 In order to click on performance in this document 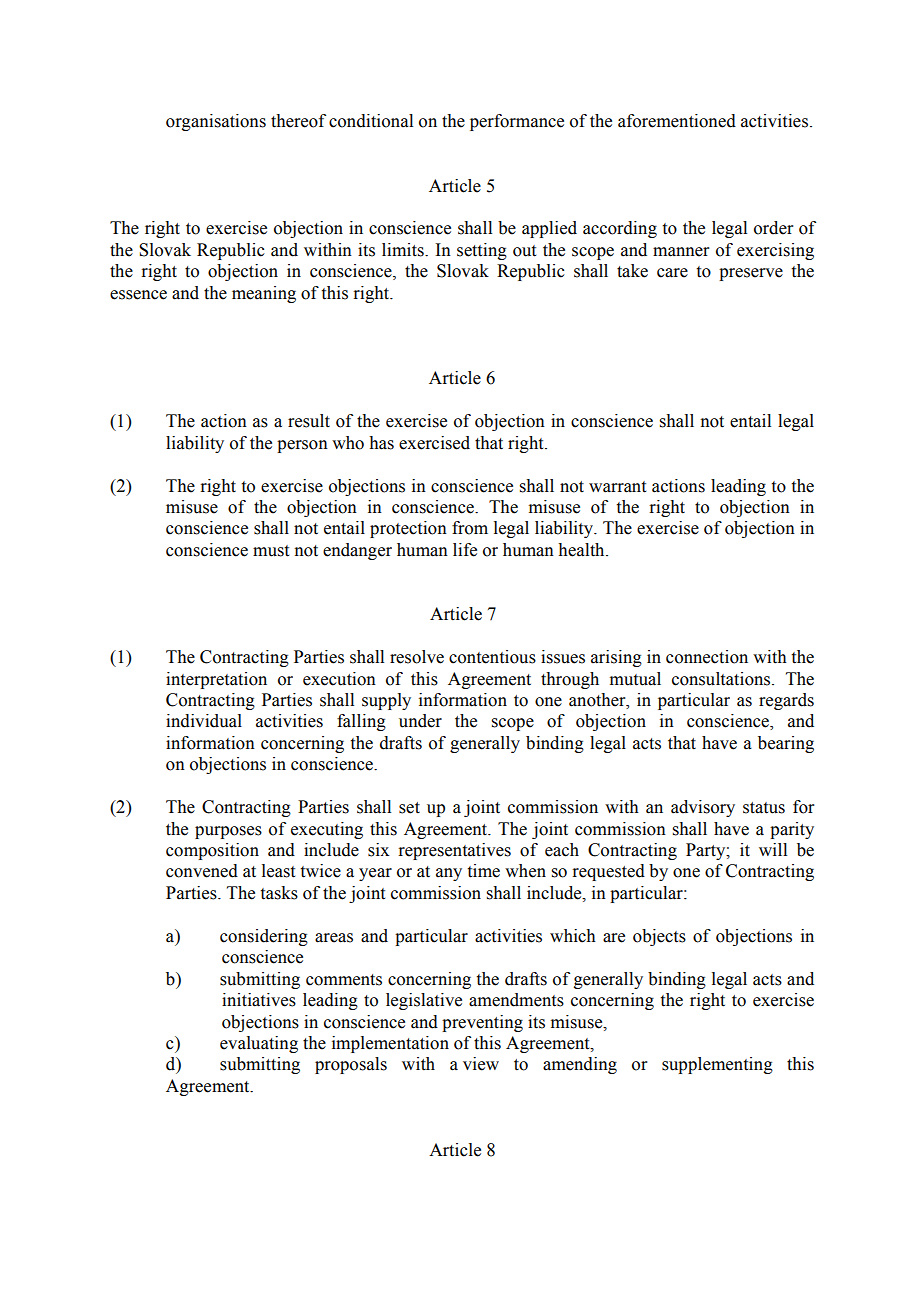, I will do `click(517, 122)`.
